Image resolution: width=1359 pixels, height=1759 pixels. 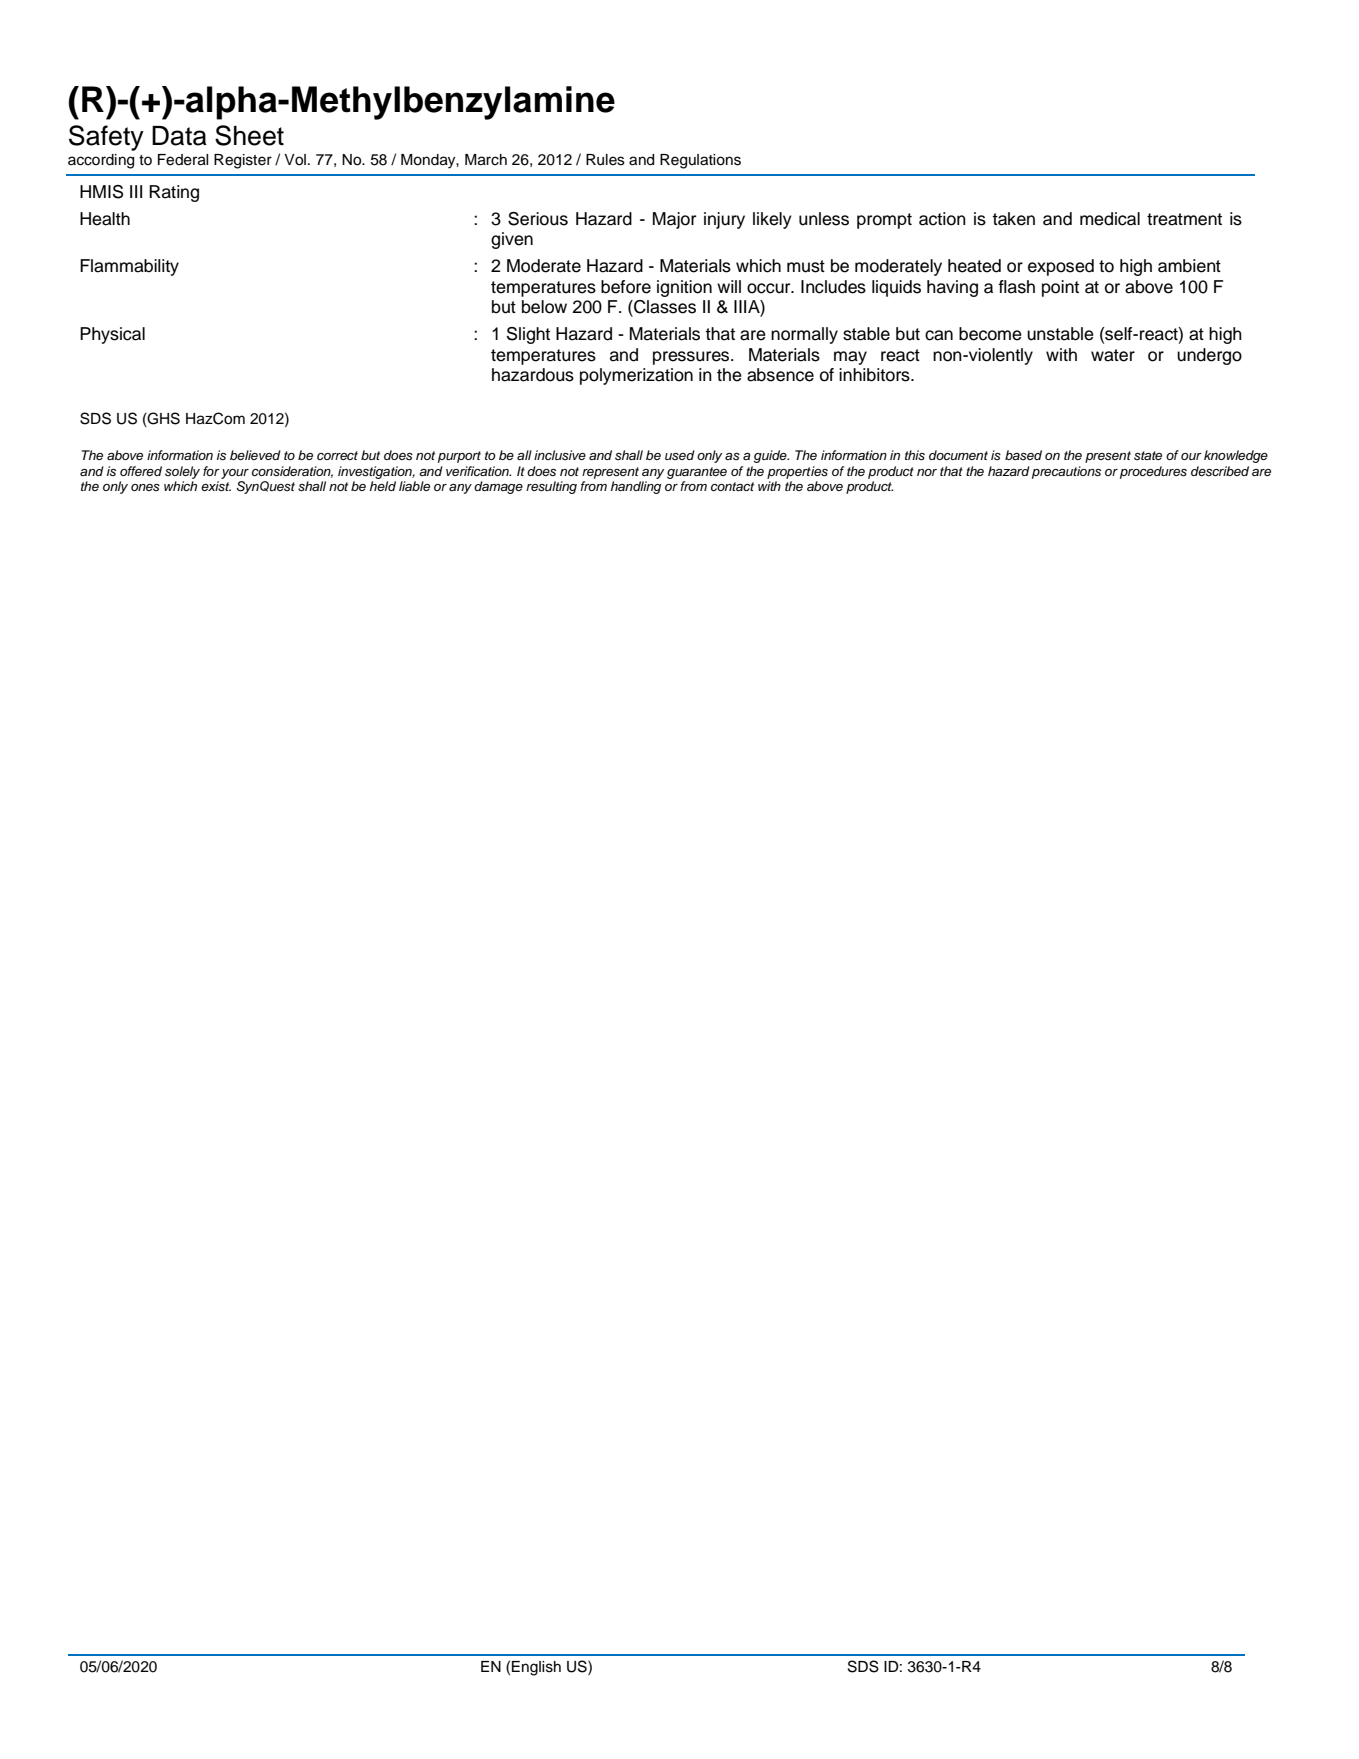 What do you see at coordinates (1066, 472) in the image?
I see `precautions` at bounding box center [1066, 472].
